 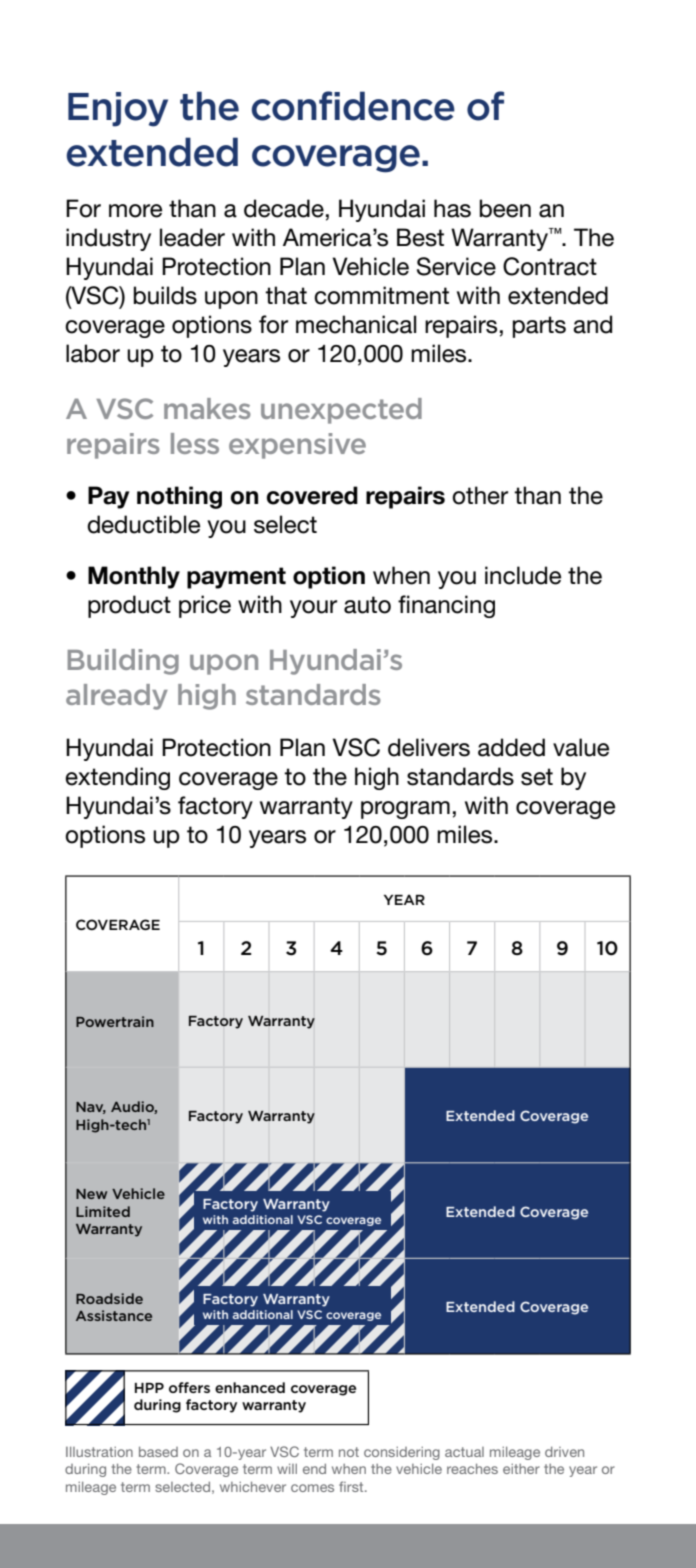 What do you see at coordinates (341, 411) in the screenshot?
I see `unexpected` at bounding box center [341, 411].
